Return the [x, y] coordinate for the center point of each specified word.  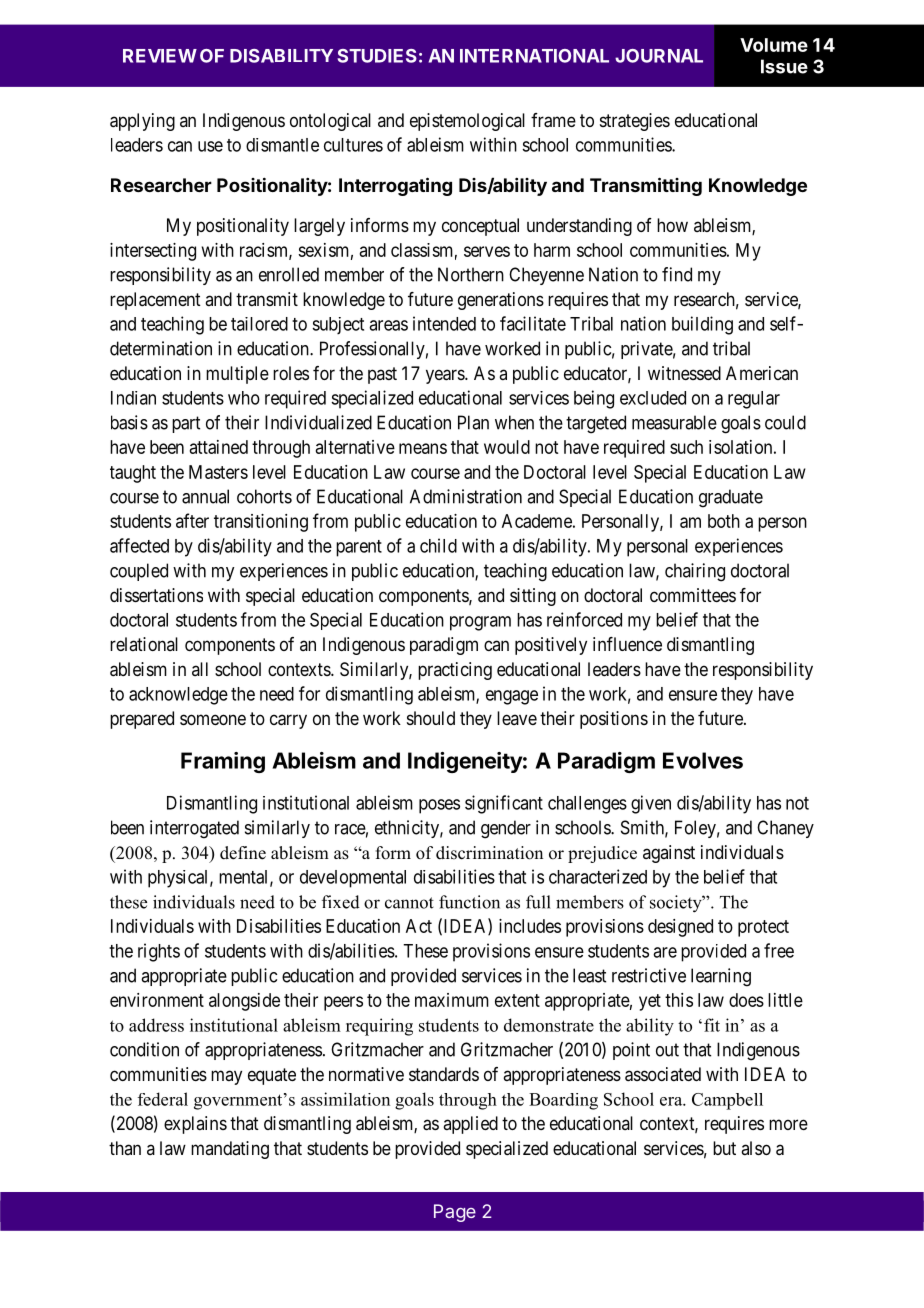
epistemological [467, 122]
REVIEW [160, 56]
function [469, 902]
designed [680, 928]
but [724, 1148]
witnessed [684, 373]
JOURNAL [659, 56]
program [480, 623]
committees [693, 595]
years [446, 376]
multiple [237, 375]
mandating [230, 1150]
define [243, 853]
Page [455, 1213]
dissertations [156, 595]
